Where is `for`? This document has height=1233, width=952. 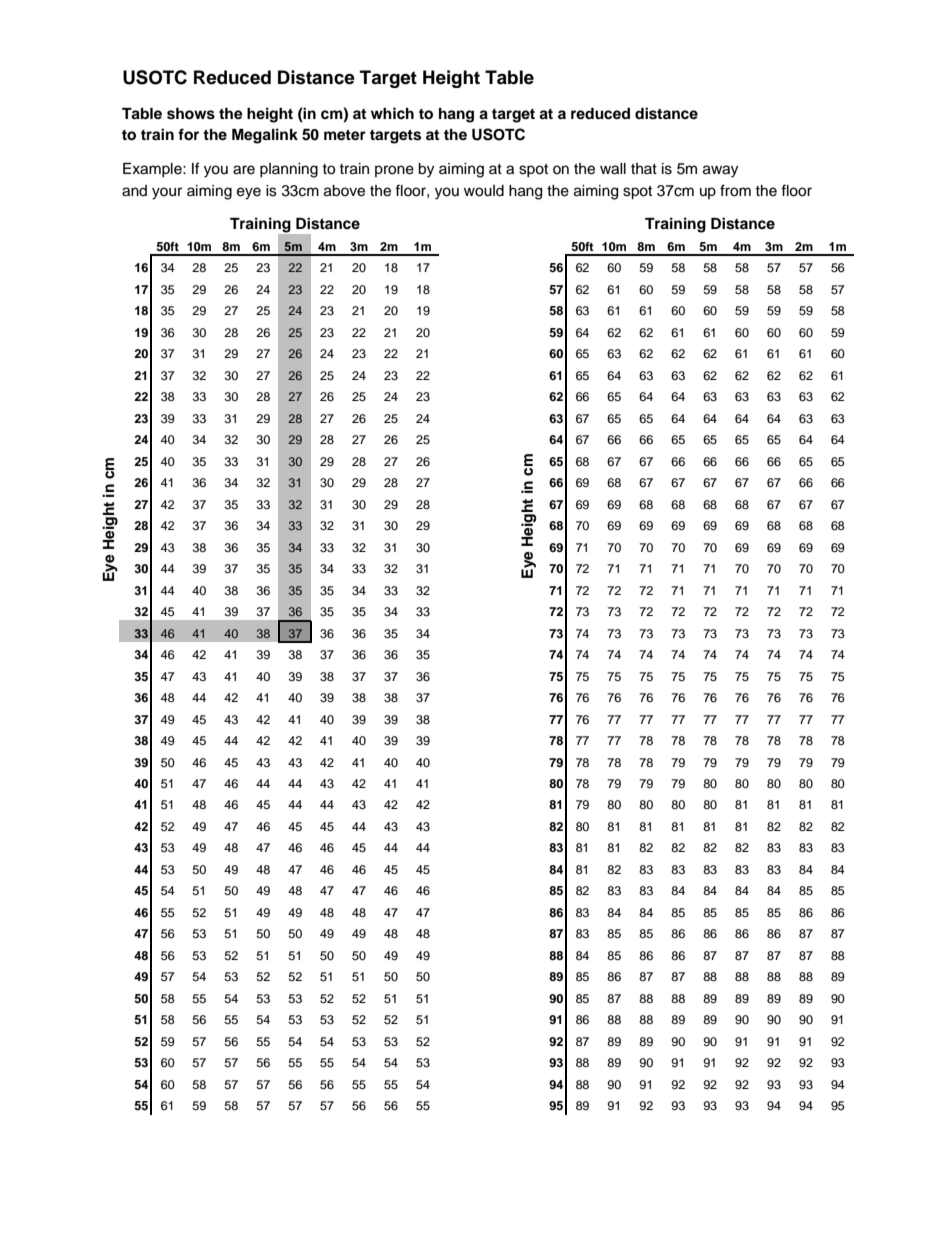 for is located at coordinates (188, 134).
